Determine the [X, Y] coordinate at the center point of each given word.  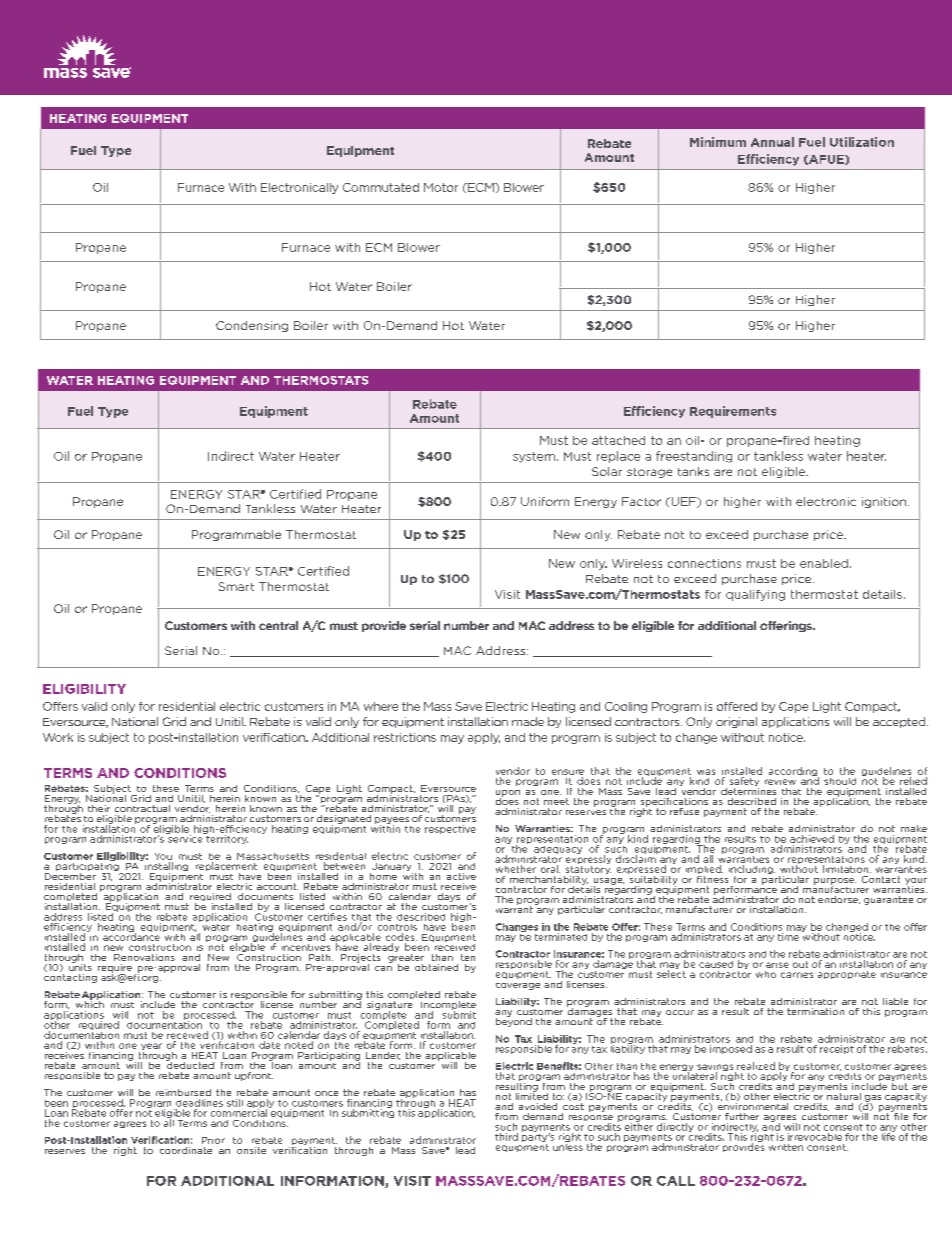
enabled [824, 563]
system [534, 457]
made [528, 721]
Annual [772, 142]
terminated [561, 937]
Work [58, 737]
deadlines [199, 1103]
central [278, 625]
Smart [236, 586]
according [794, 773]
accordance [131, 936]
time [788, 937]
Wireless [637, 563]
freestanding [694, 457]
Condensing [252, 326]
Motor [441, 187]
